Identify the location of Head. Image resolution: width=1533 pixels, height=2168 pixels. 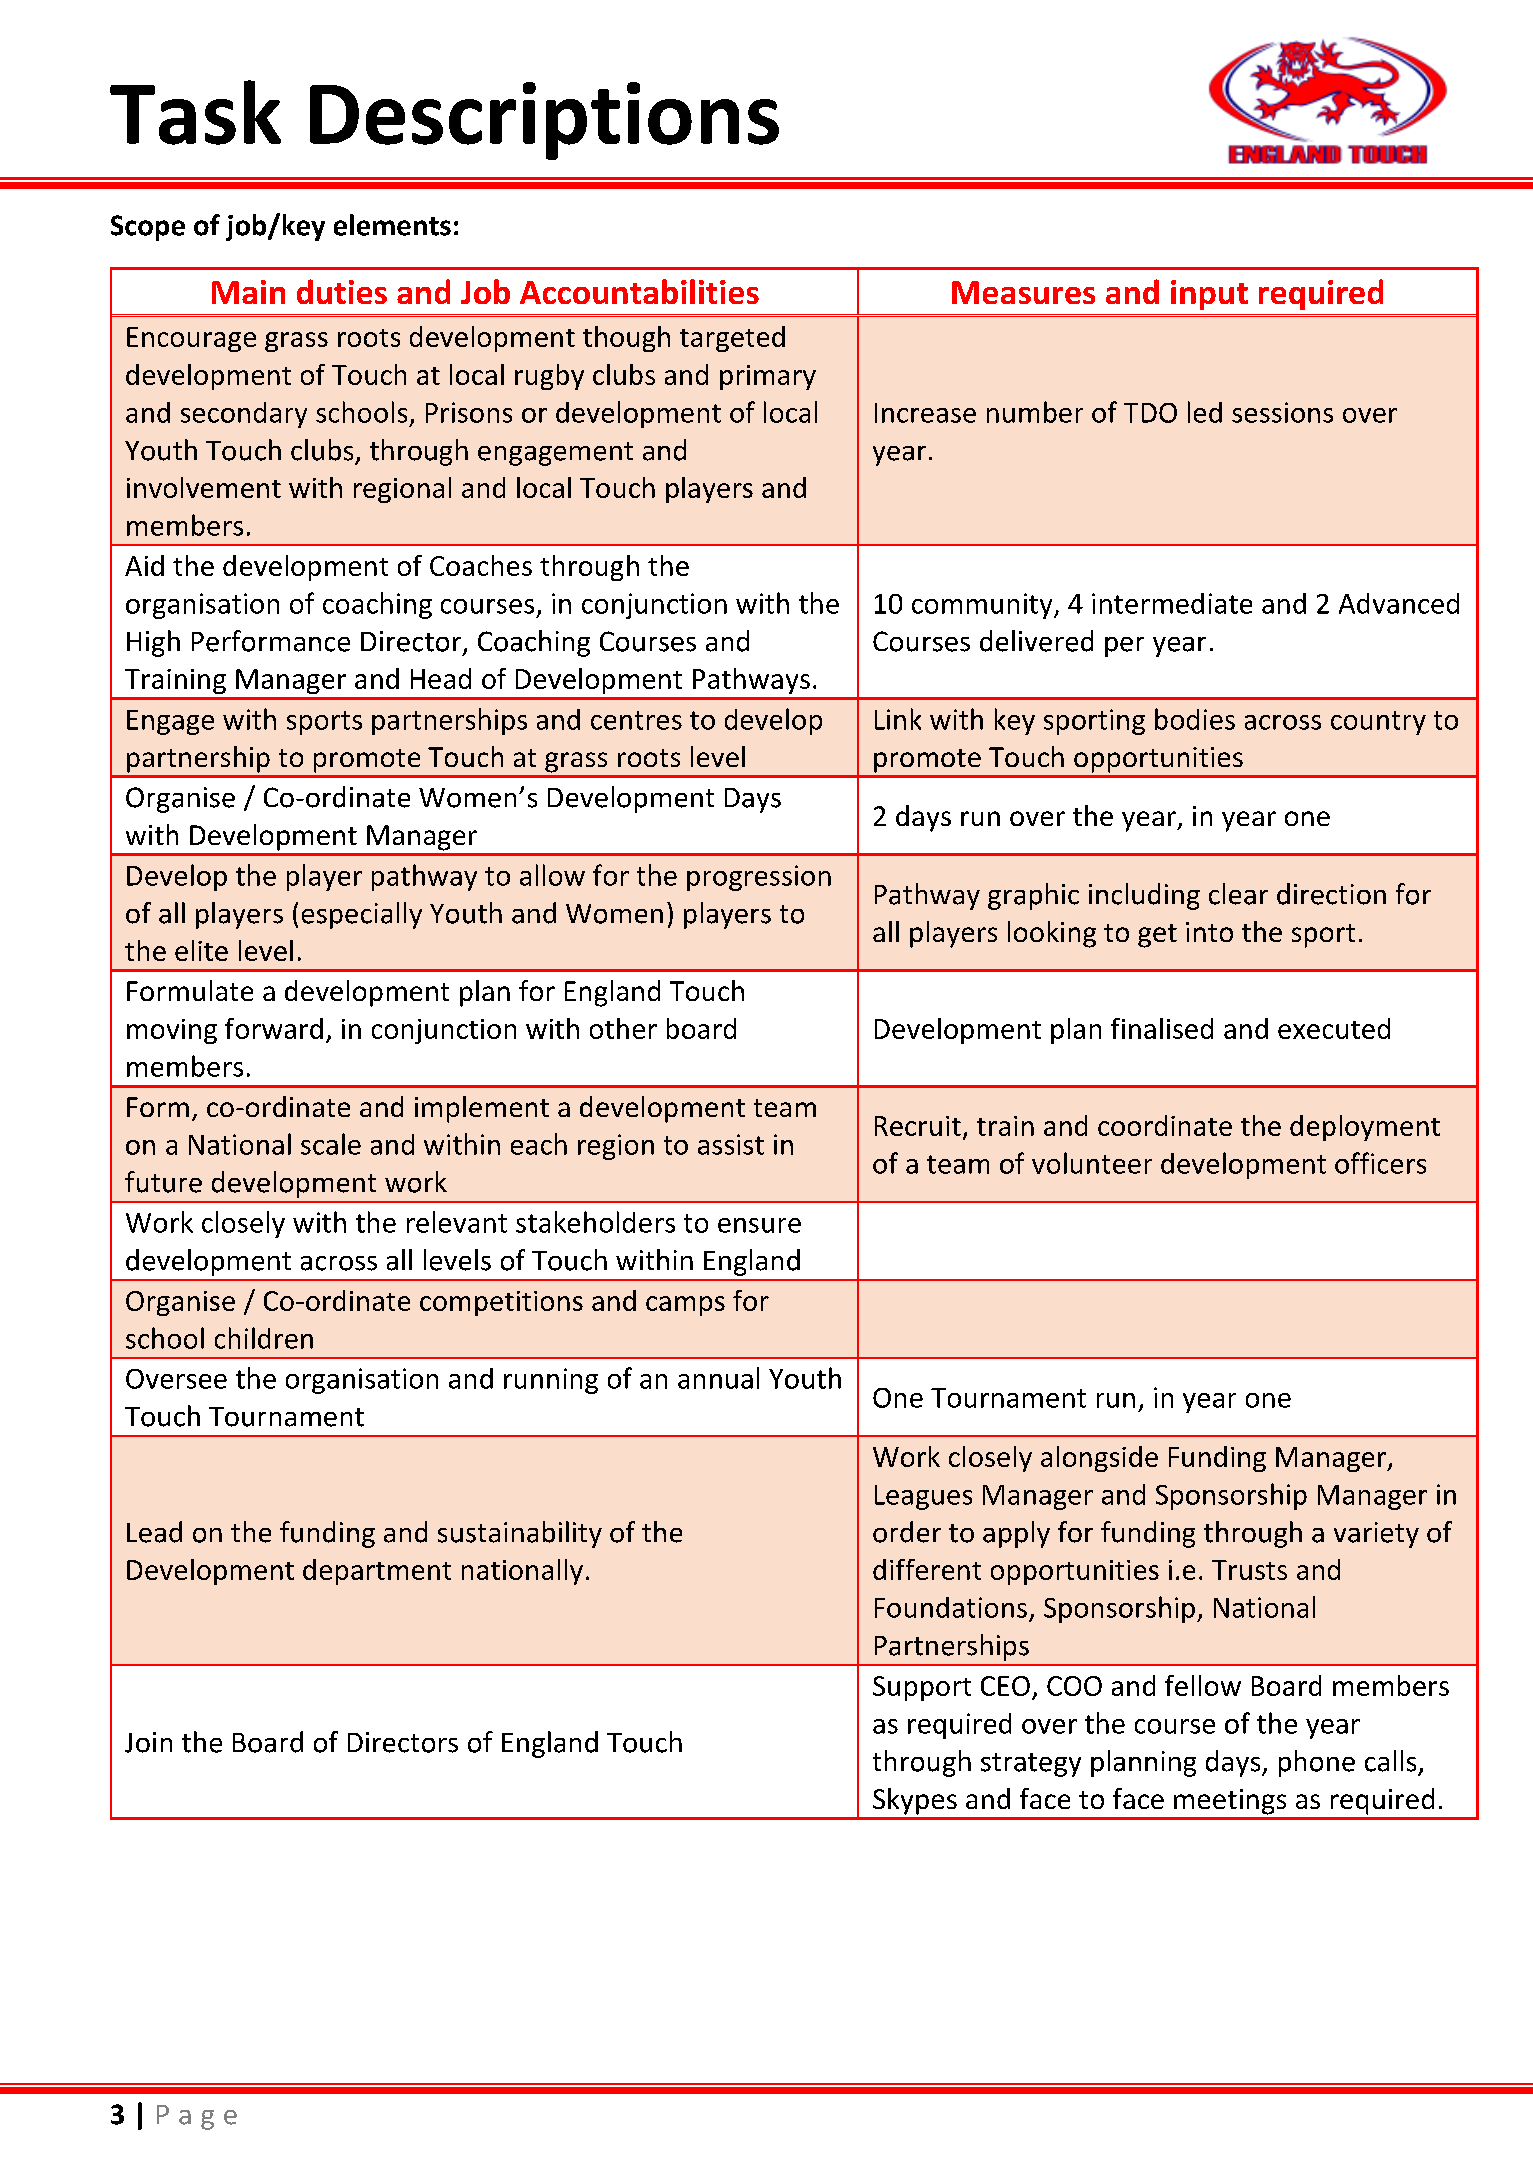
(441, 678).
